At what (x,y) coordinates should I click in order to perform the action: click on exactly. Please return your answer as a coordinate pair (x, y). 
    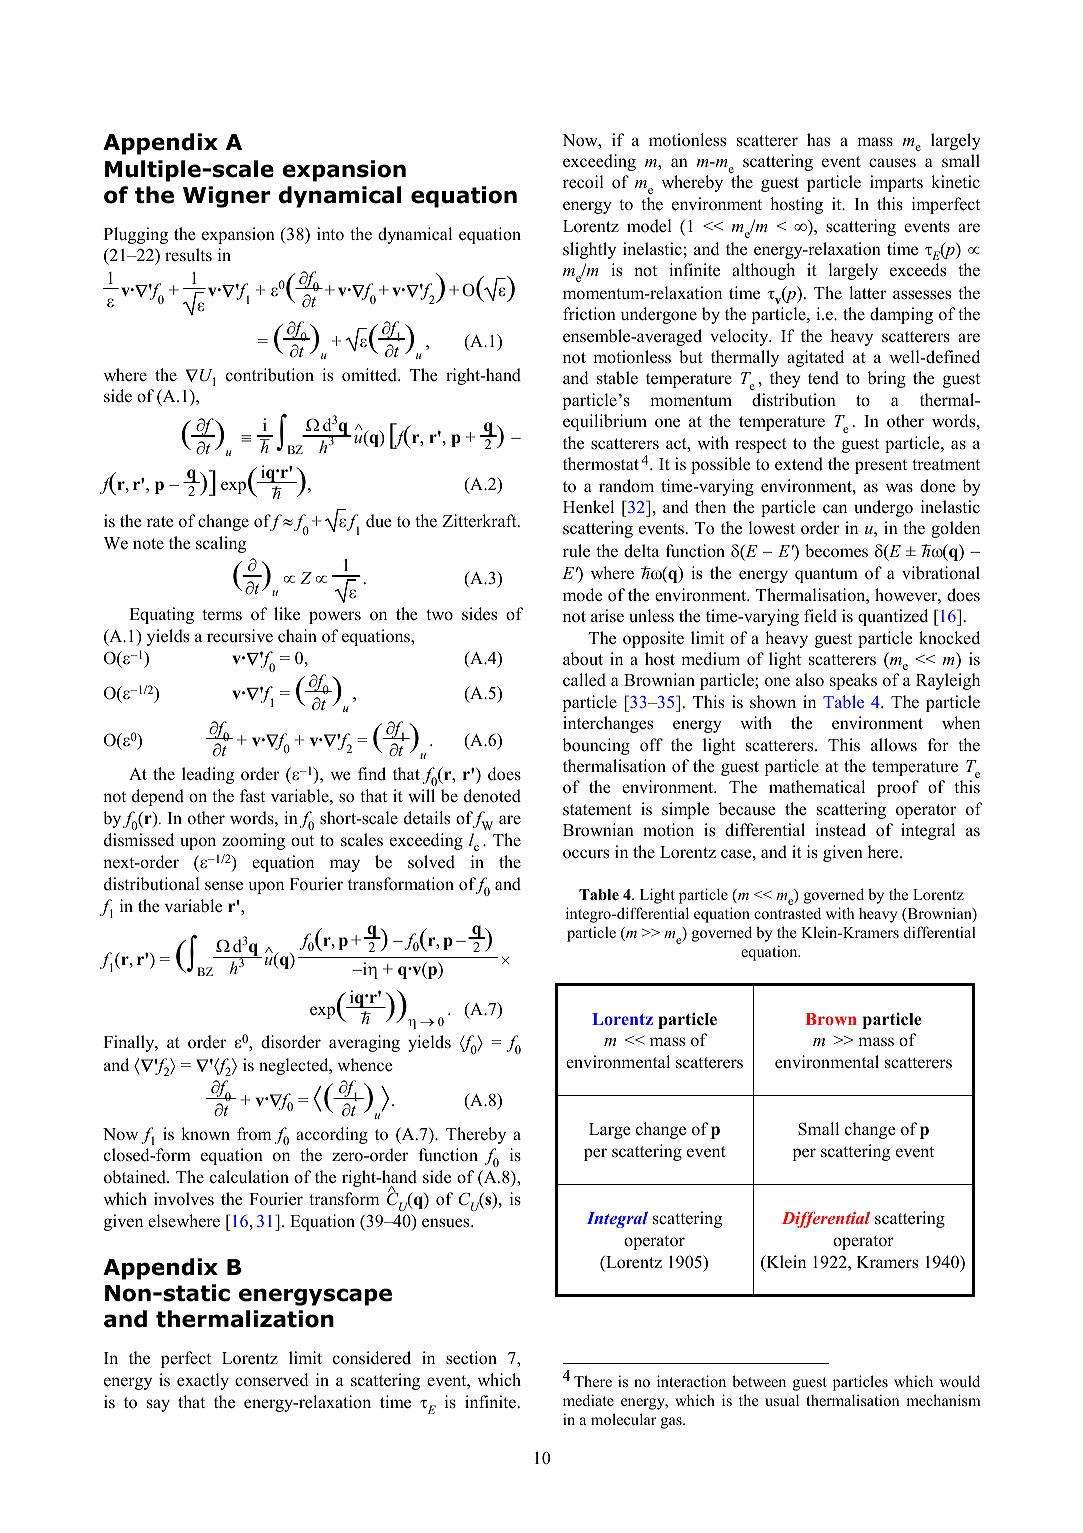
    Looking at the image, I should click on (203, 1381).
